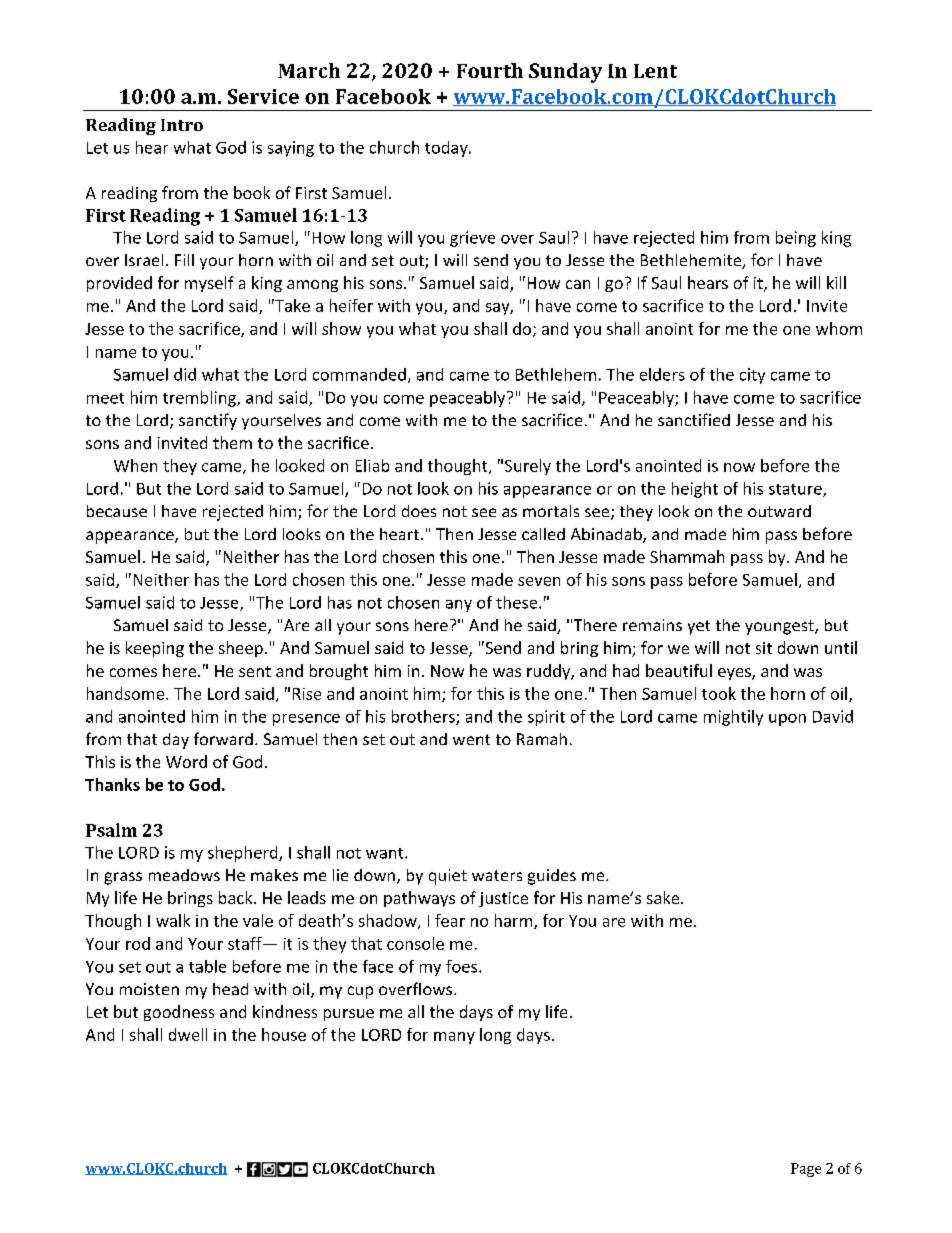  Describe the element at coordinates (188, 1034) in the document. I see `dwell` at that location.
